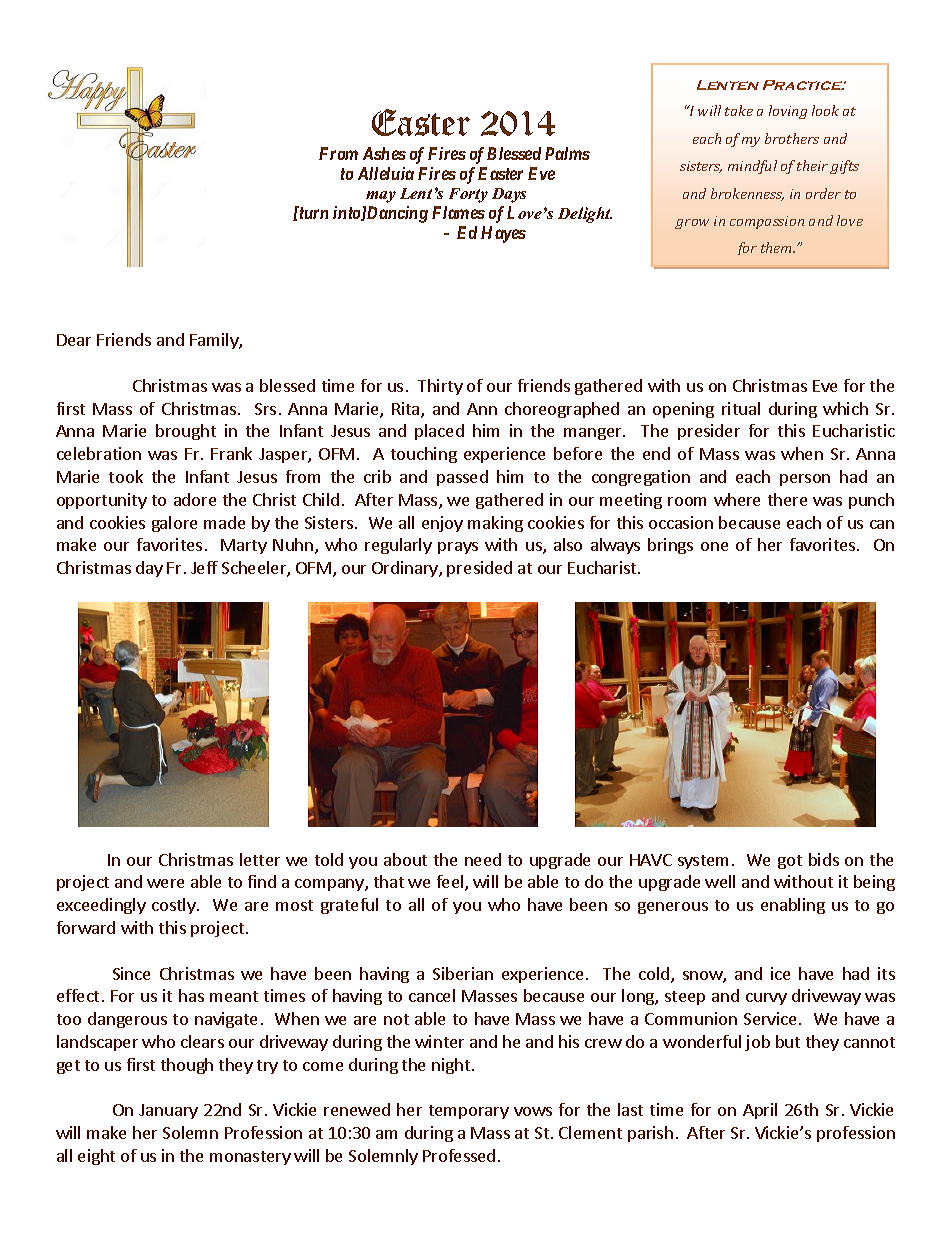 The height and width of the screenshot is (1233, 952). I want to click on person, so click(805, 480).
